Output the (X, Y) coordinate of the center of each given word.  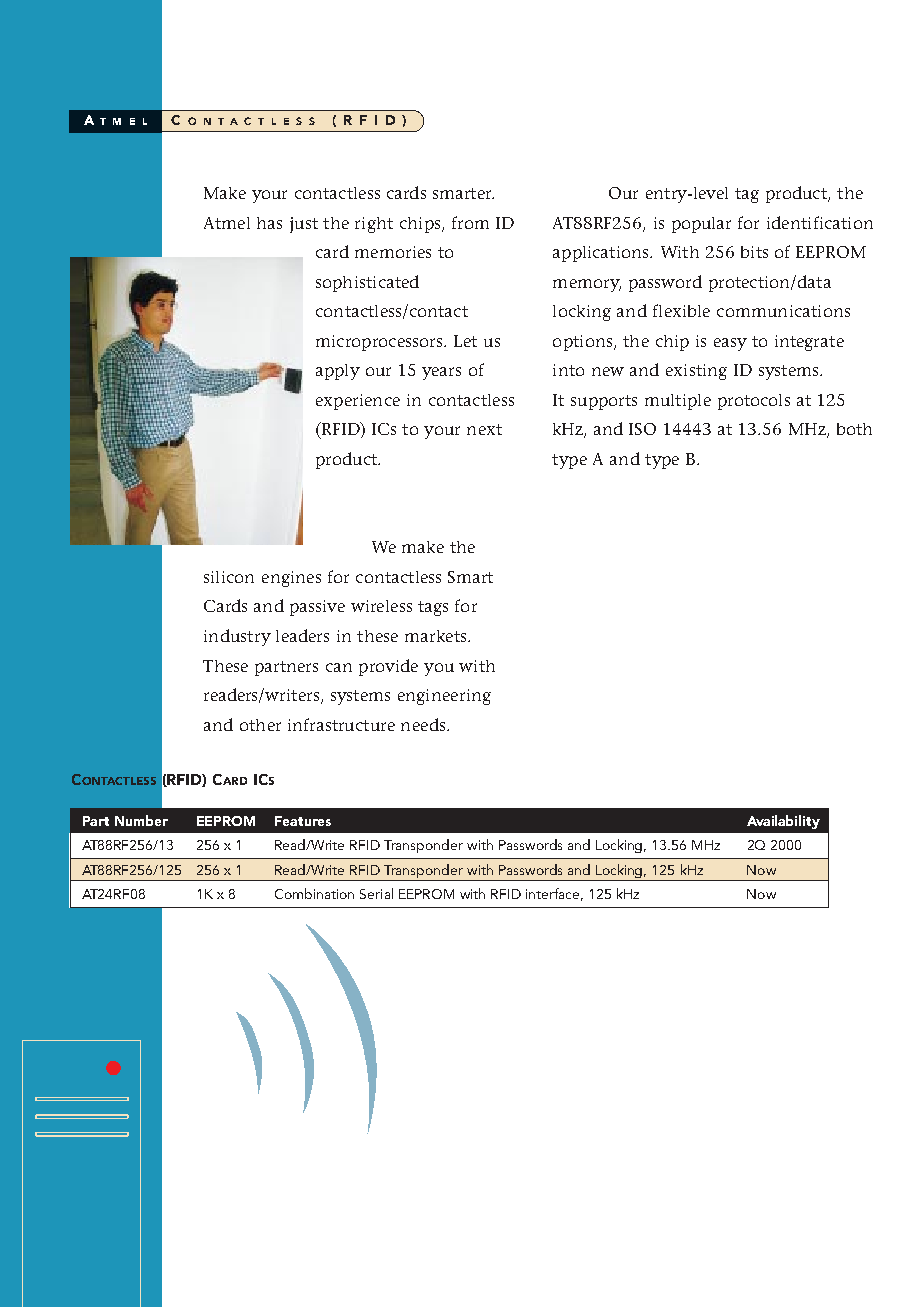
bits (754, 252)
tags (433, 608)
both (854, 429)
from (470, 222)
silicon (229, 577)
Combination (314, 893)
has (269, 223)
